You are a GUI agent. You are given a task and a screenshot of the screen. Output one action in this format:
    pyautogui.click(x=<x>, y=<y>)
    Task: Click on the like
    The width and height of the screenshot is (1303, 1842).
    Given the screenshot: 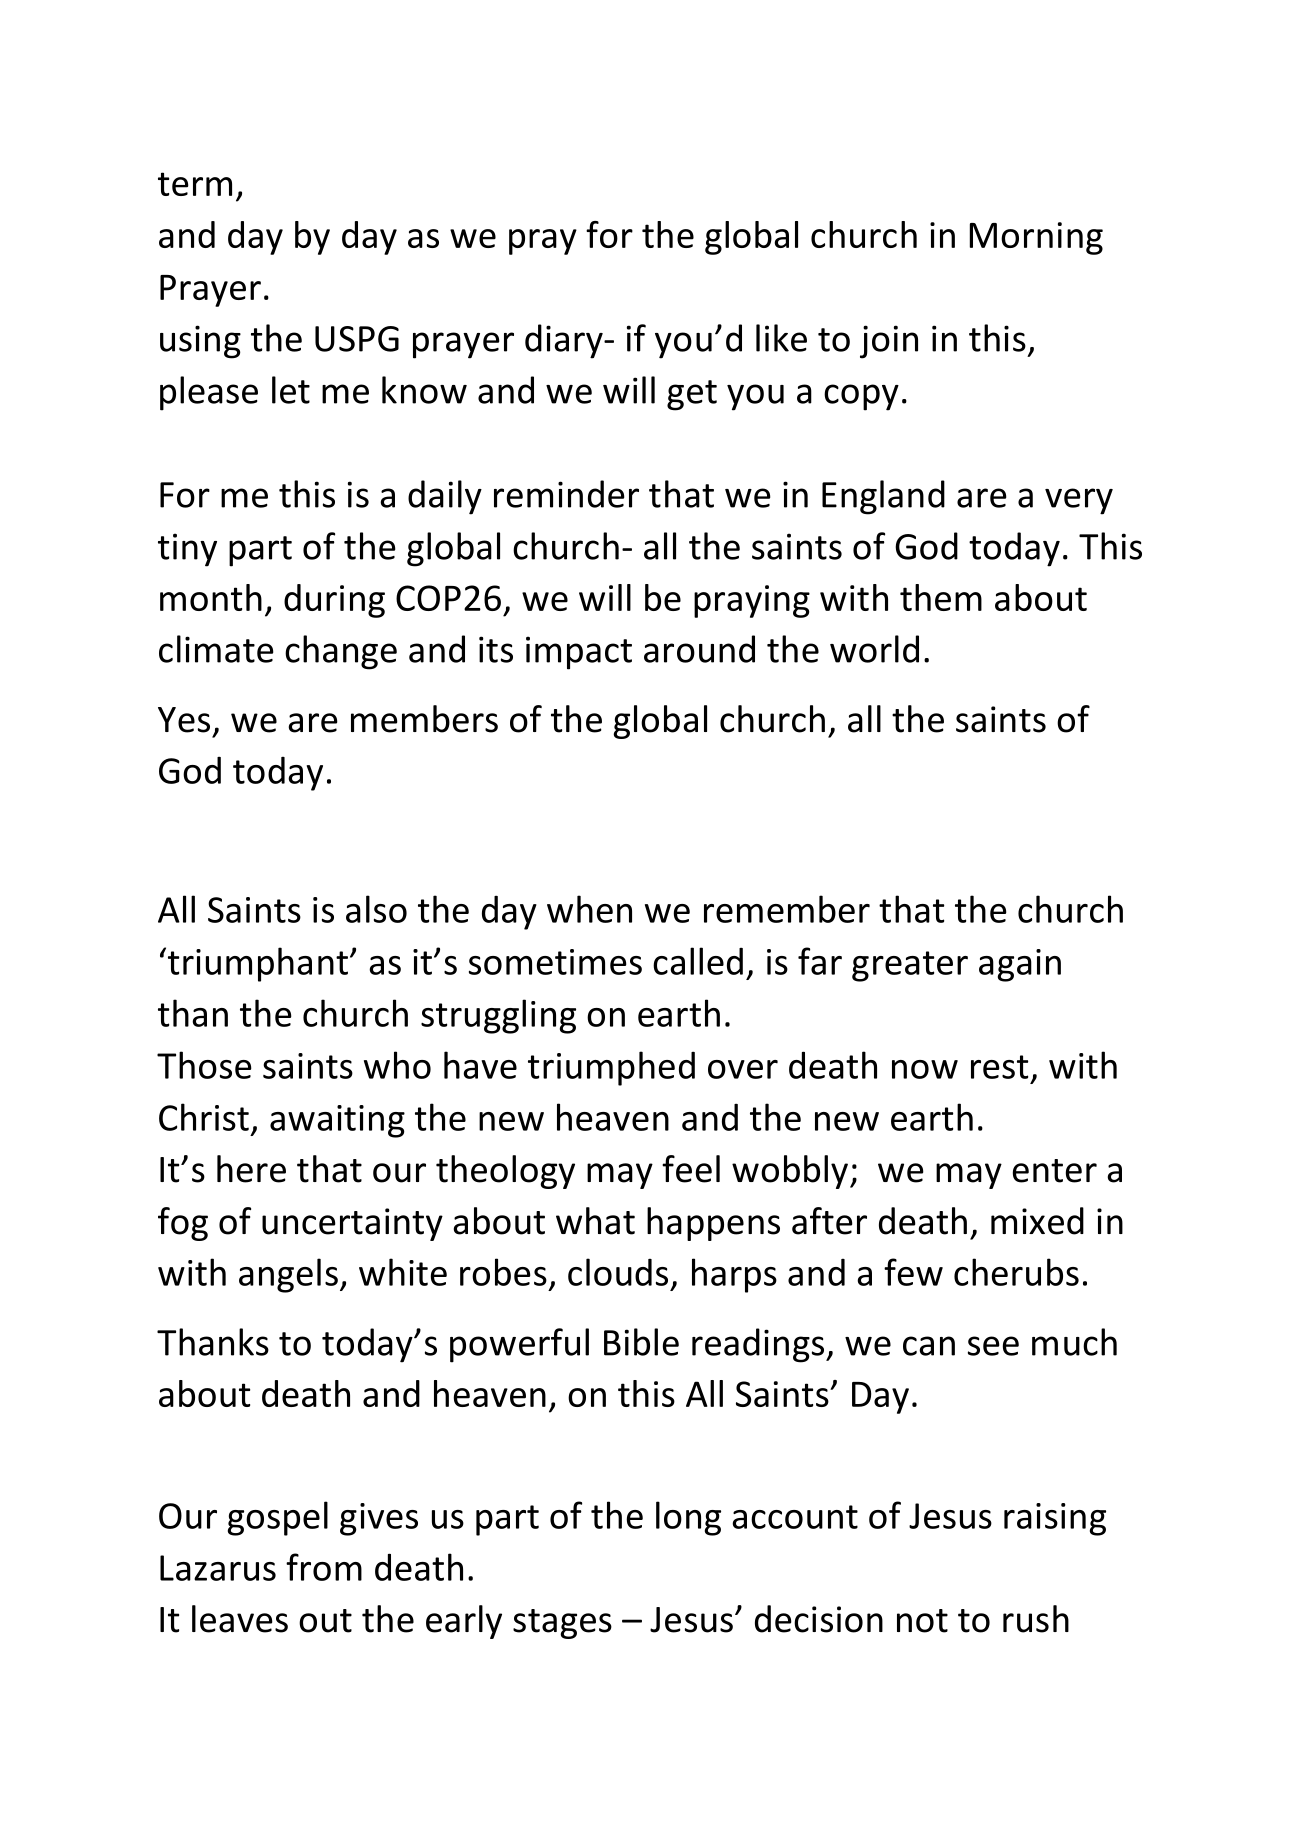 What is the action you would take?
    pyautogui.click(x=781, y=338)
